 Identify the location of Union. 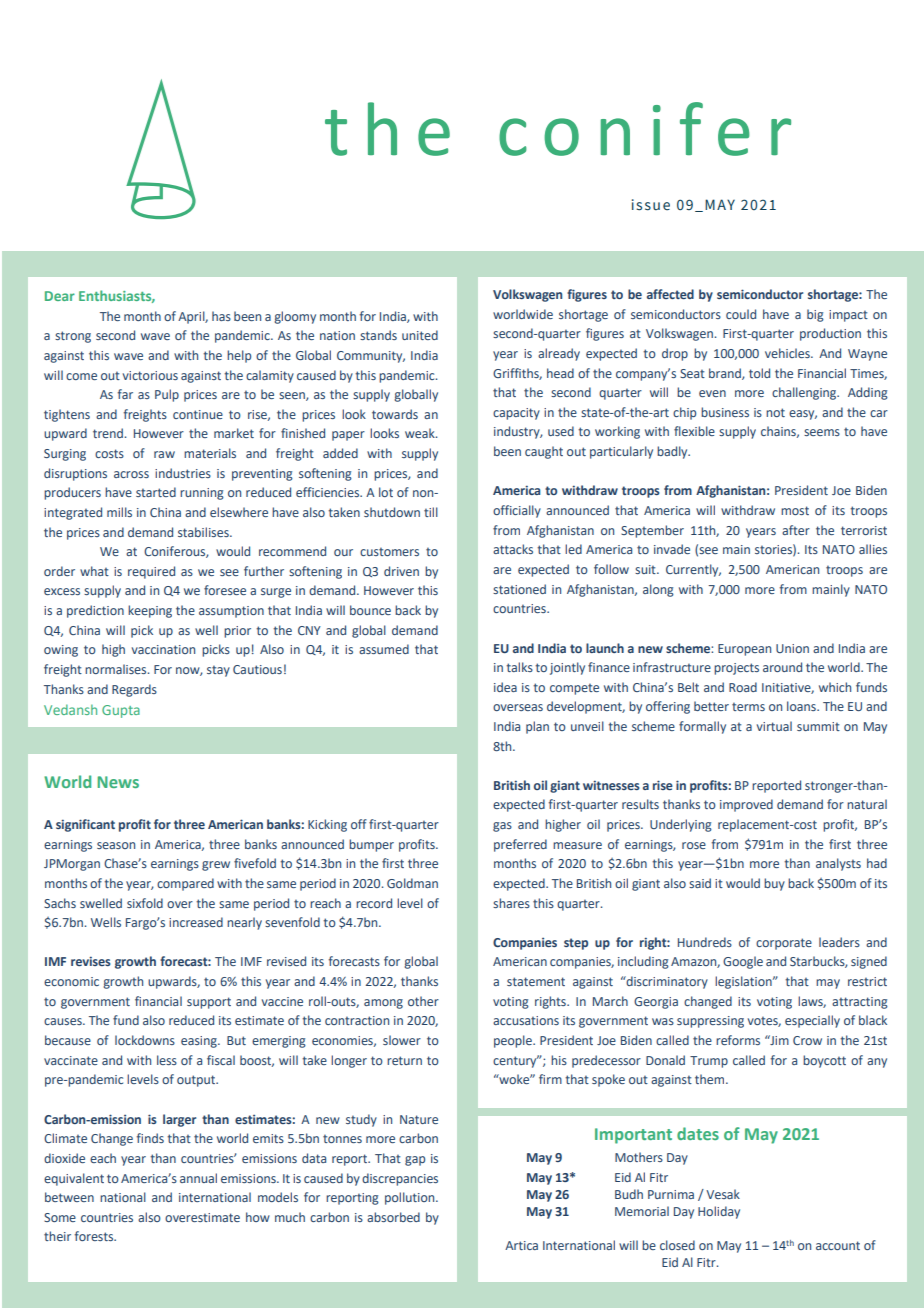
(792, 648).
